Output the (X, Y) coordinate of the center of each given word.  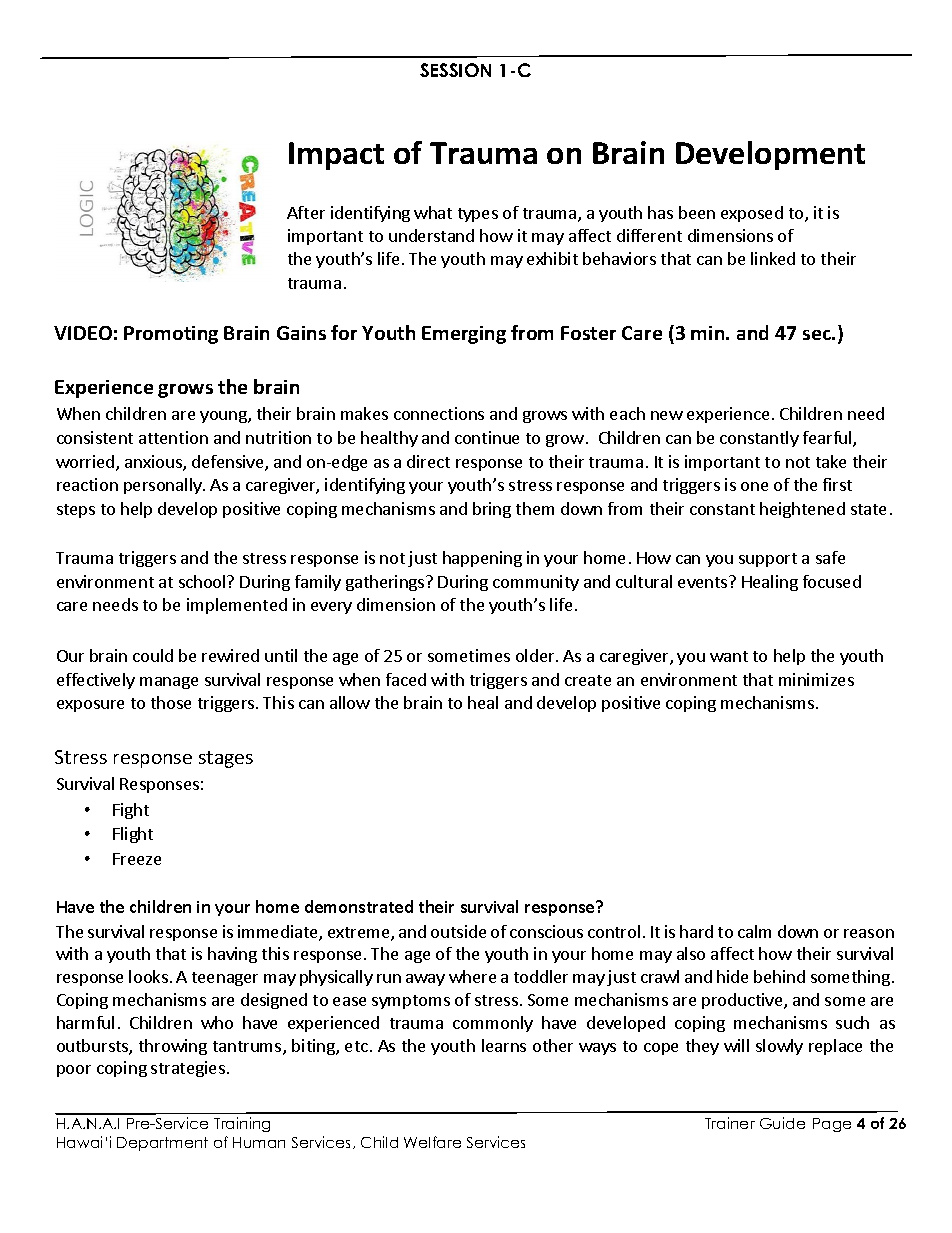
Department (162, 1144)
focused (832, 581)
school (203, 581)
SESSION (455, 70)
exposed (752, 214)
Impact (336, 156)
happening (482, 559)
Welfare (432, 1142)
